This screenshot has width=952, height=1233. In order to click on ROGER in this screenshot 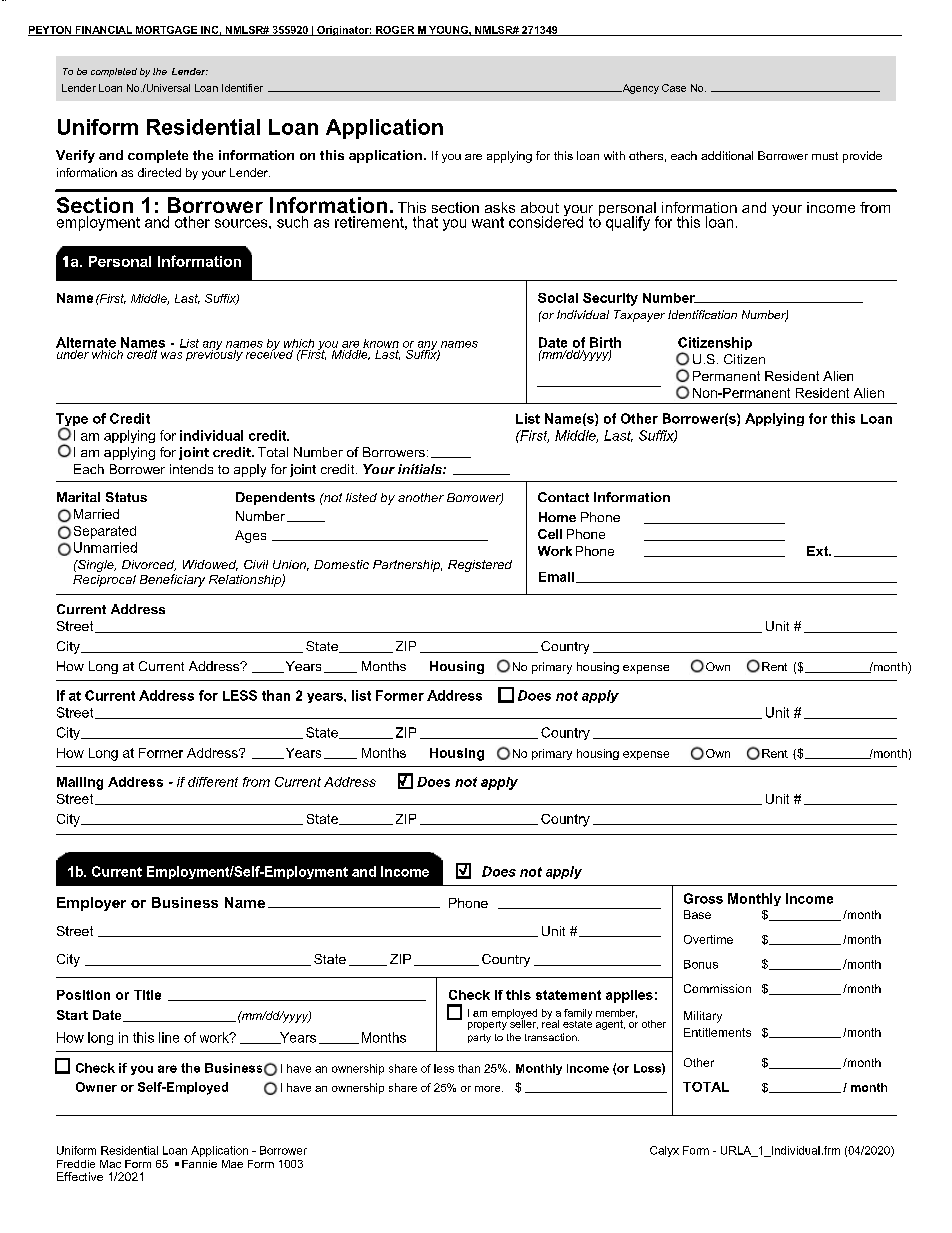, I will do `click(395, 31)`.
